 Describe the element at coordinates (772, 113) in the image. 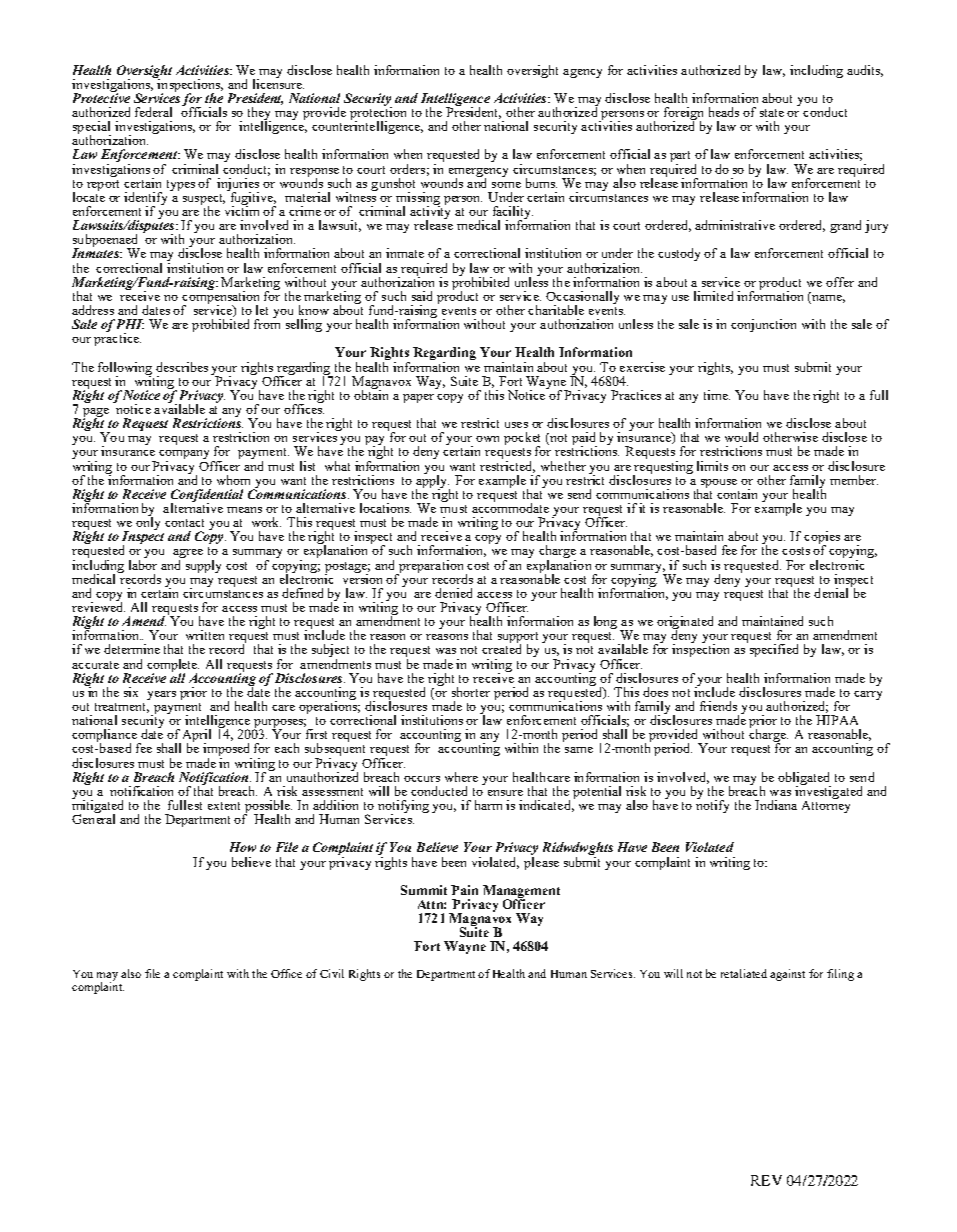

I see `state` at that location.
